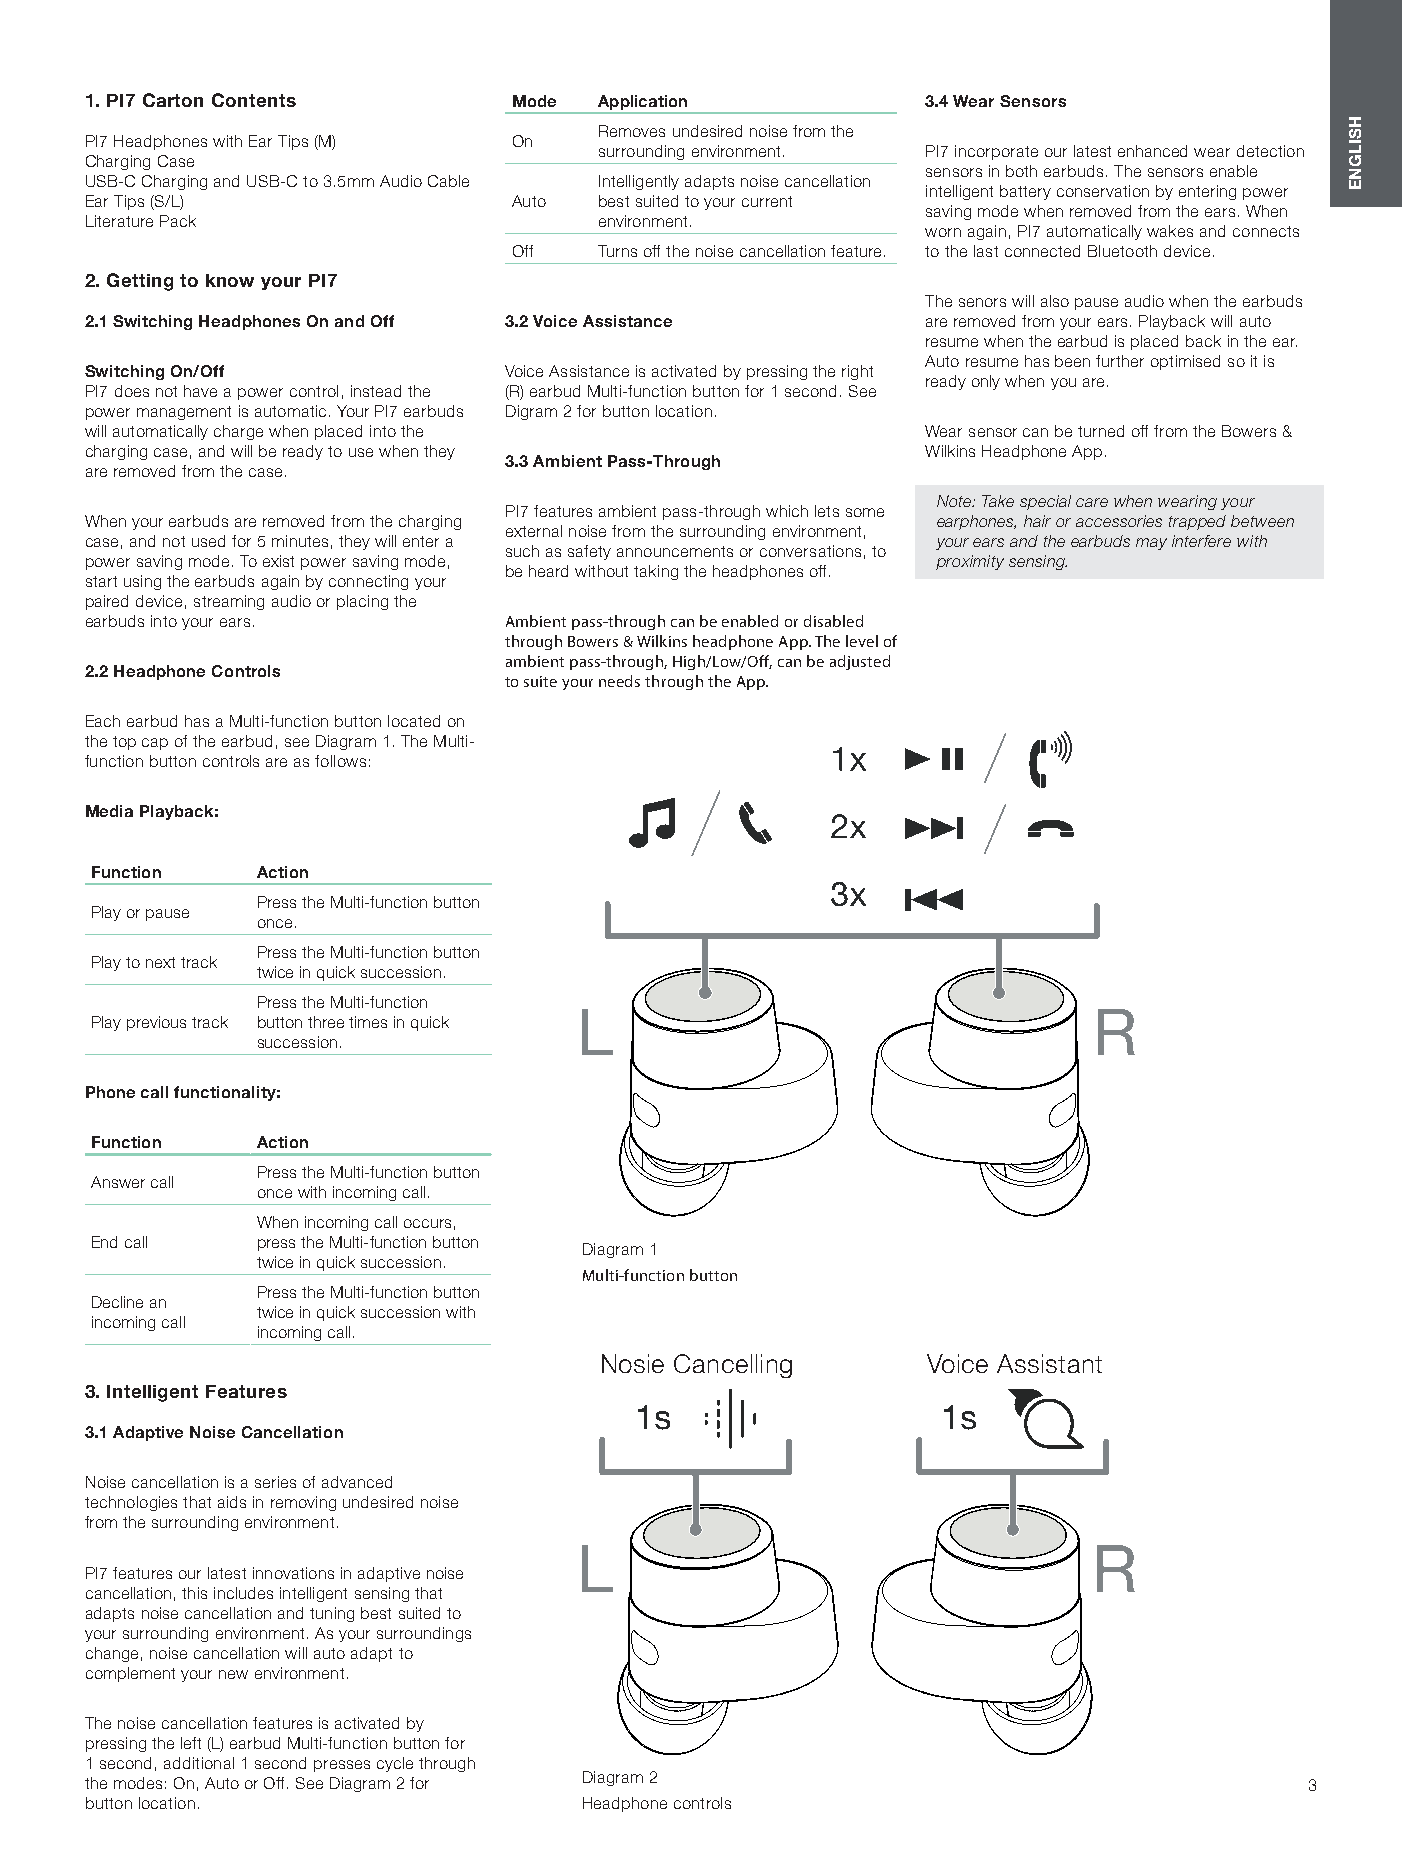  What do you see at coordinates (733, 1366) in the document?
I see `Cancelling` at bounding box center [733, 1366].
